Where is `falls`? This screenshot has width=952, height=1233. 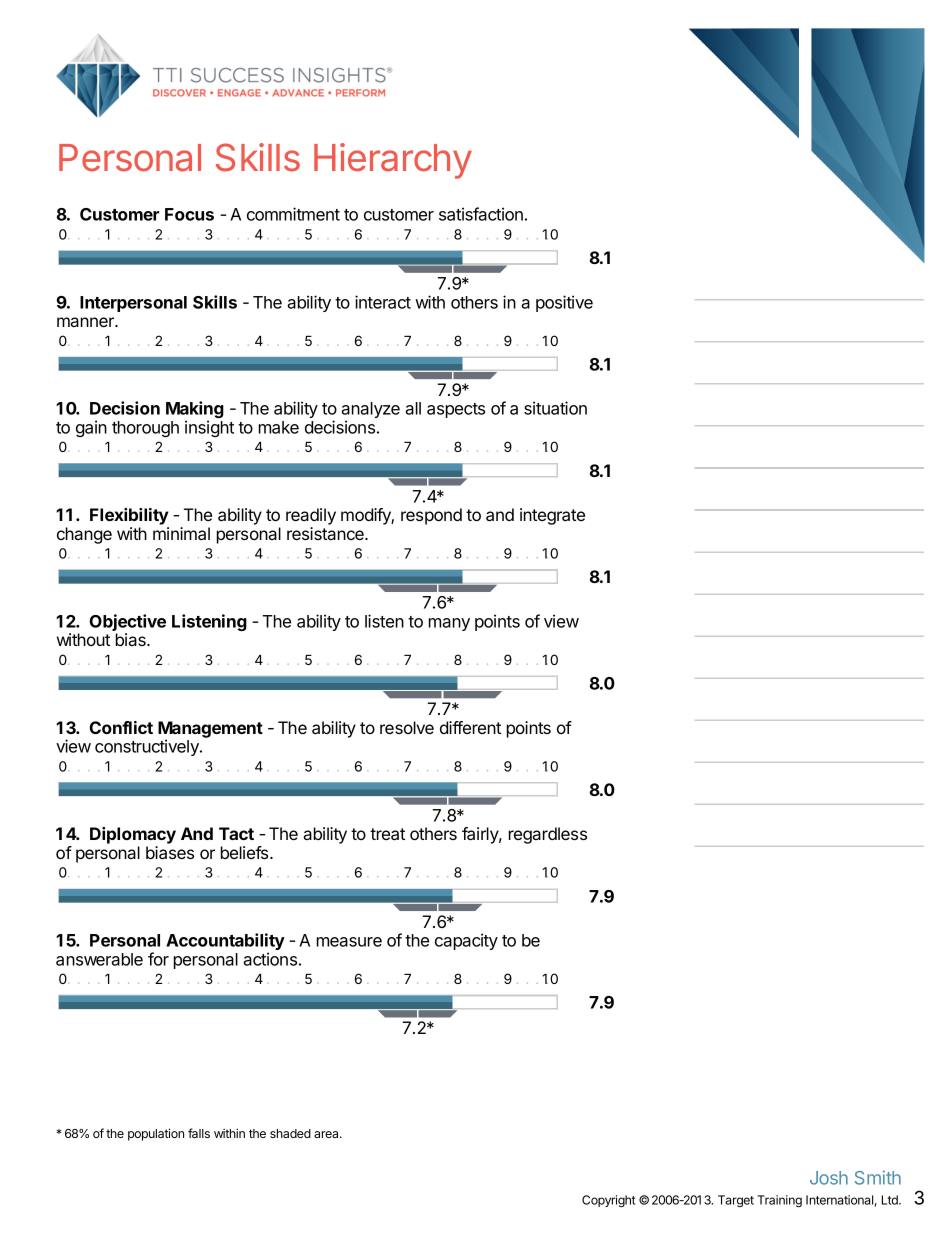 falls is located at coordinates (199, 1133).
